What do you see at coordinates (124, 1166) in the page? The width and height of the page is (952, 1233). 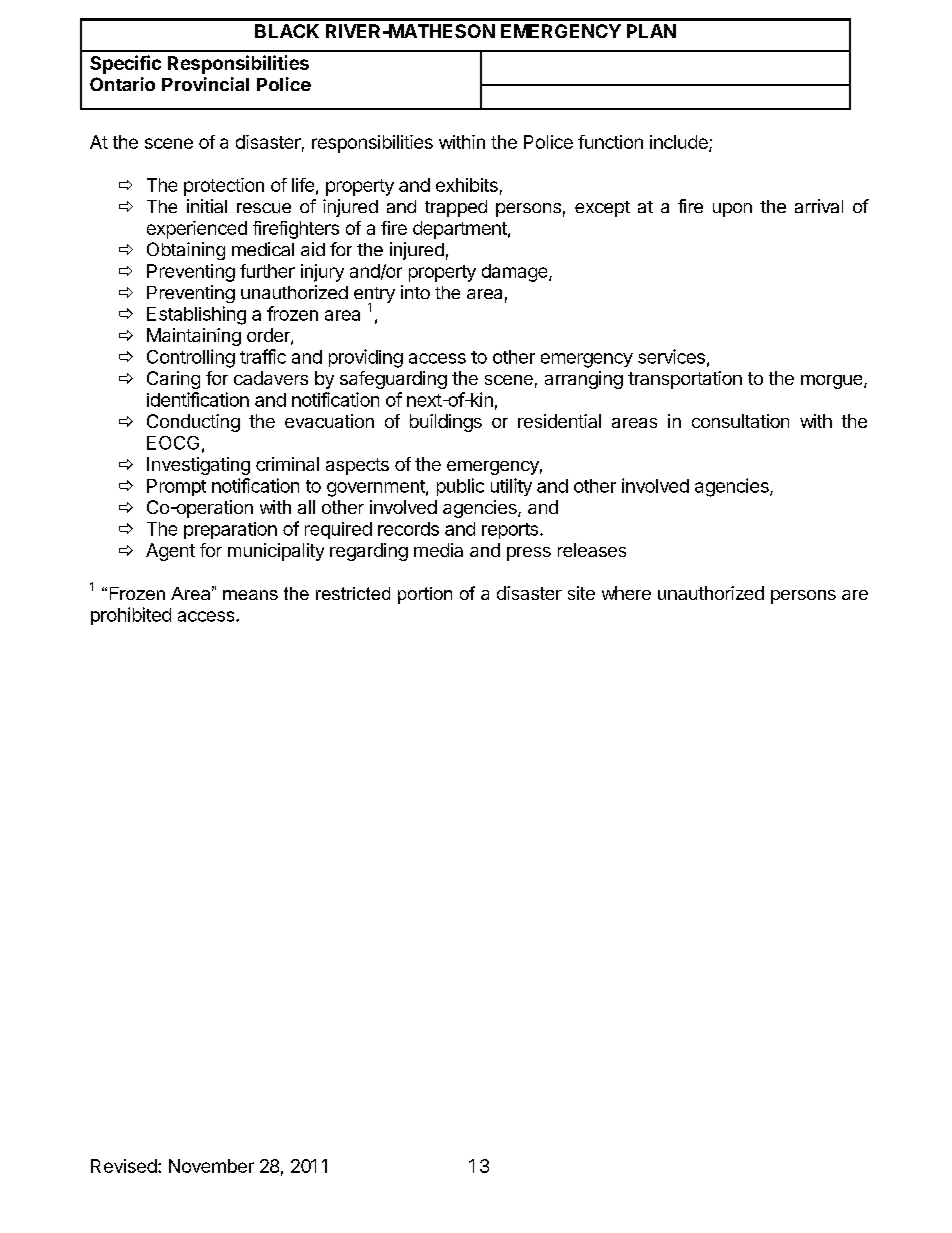 I see `Revised` at bounding box center [124, 1166].
